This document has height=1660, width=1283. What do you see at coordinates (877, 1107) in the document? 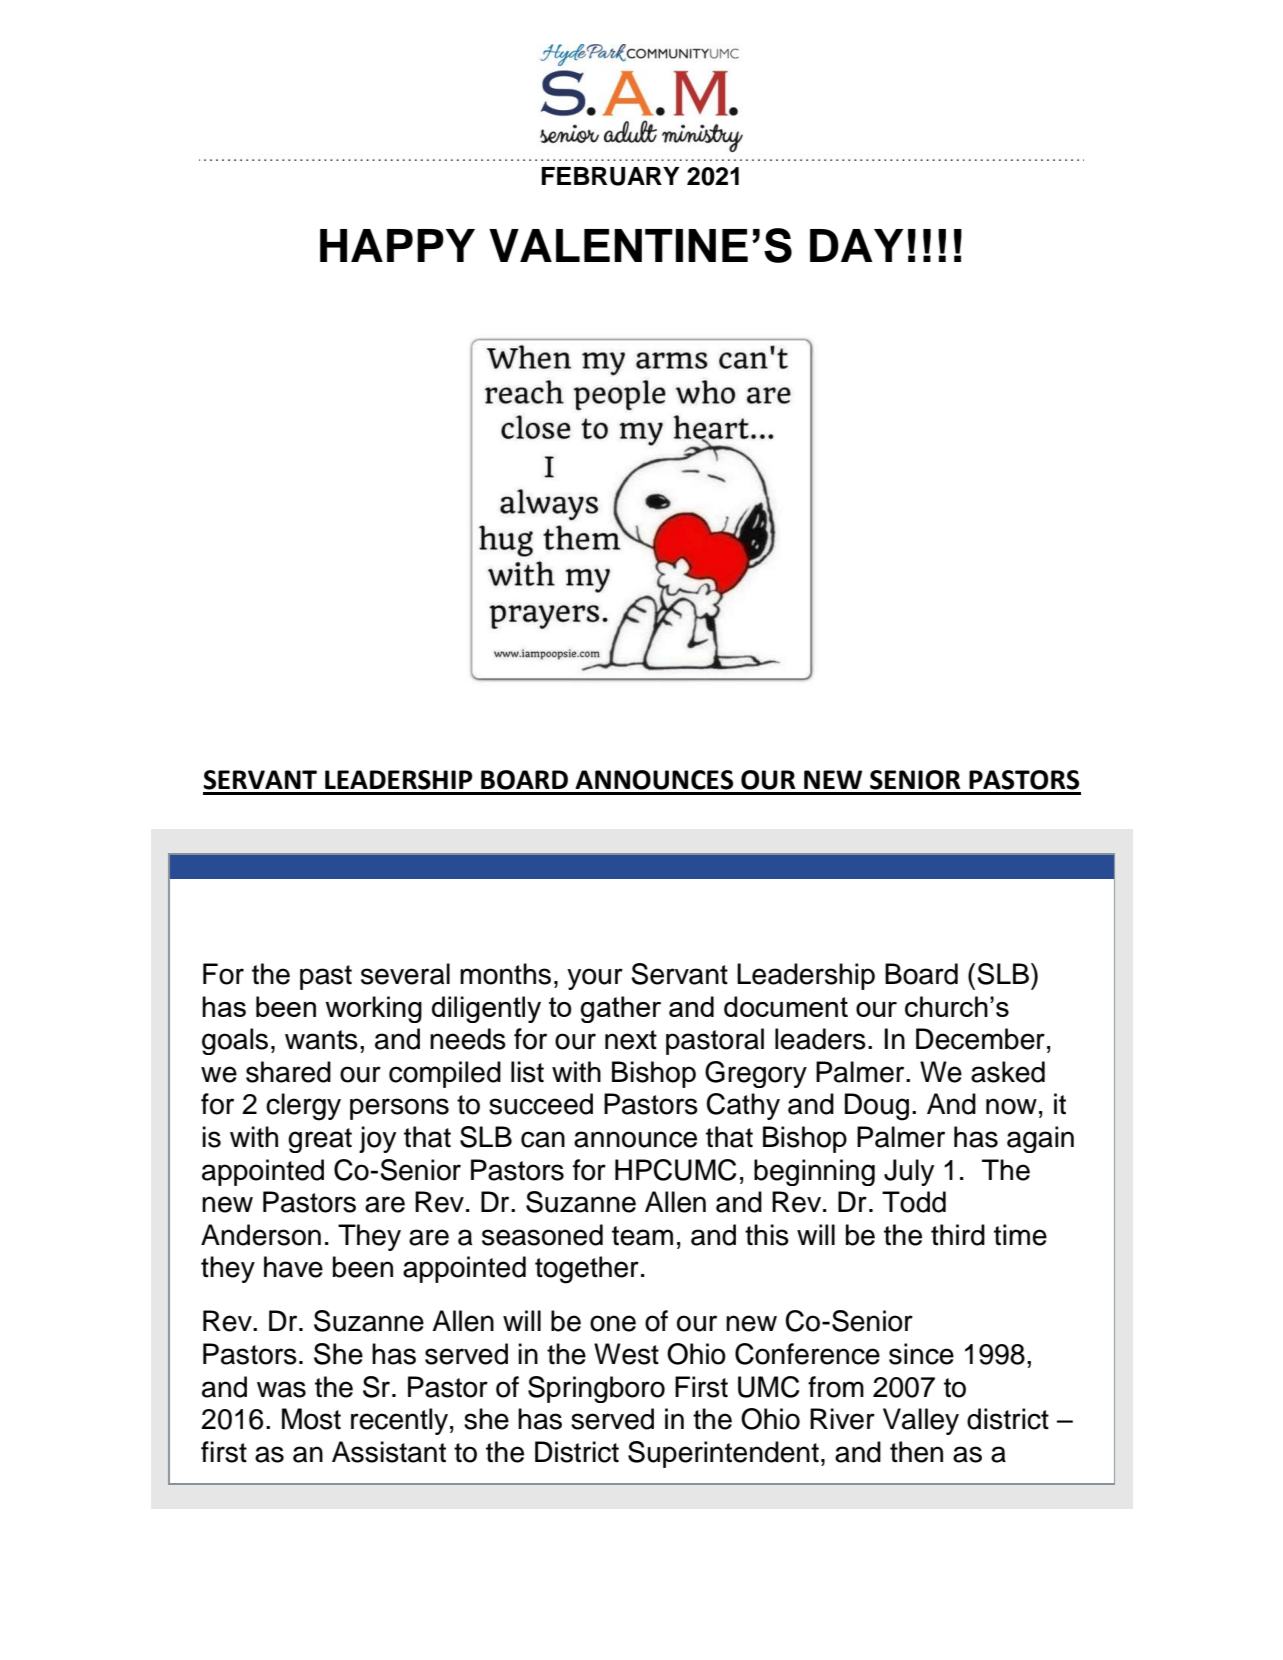
I see `Doug` at bounding box center [877, 1107].
